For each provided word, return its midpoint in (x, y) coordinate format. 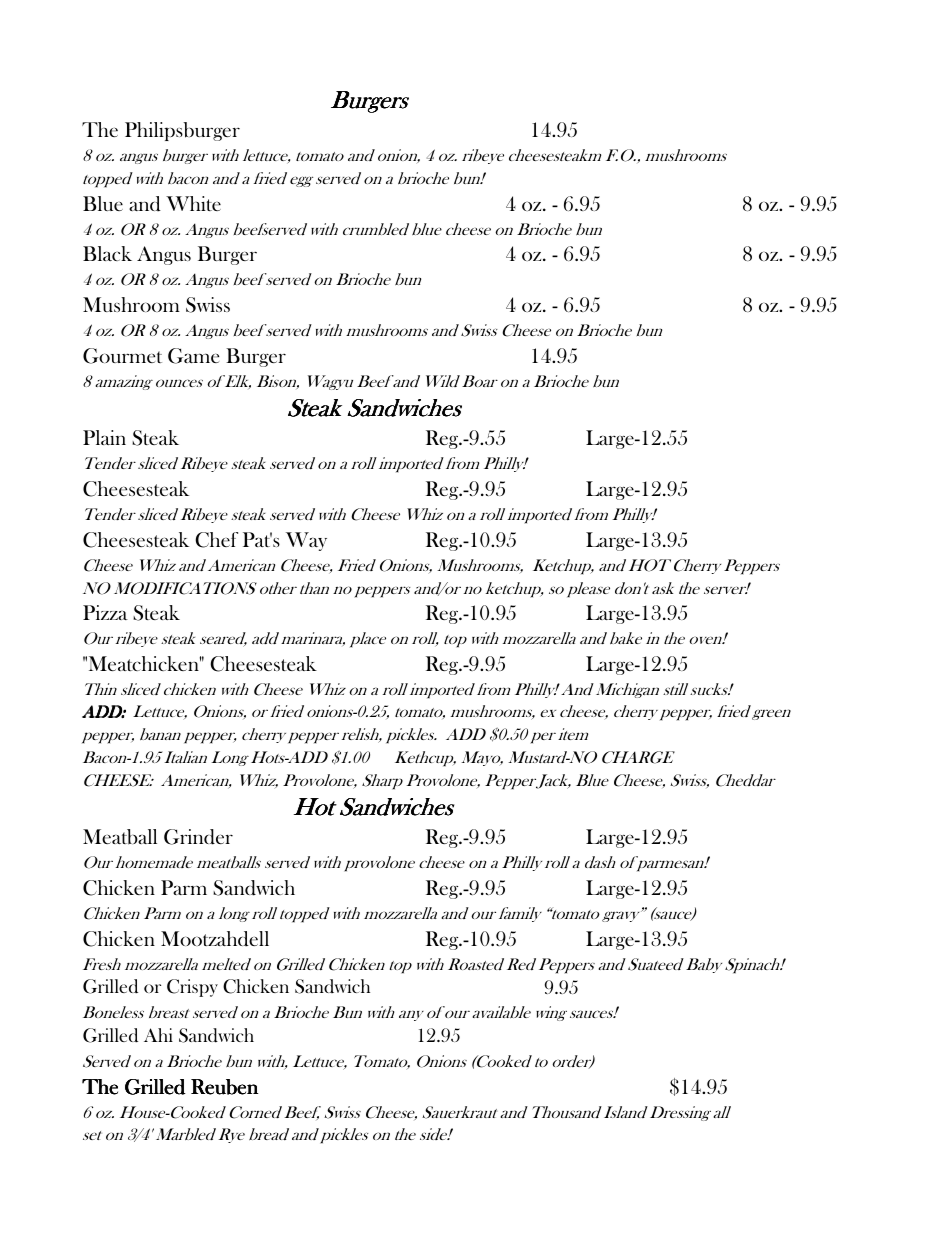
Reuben (224, 1087)
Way (306, 541)
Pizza (105, 612)
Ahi (158, 1035)
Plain (104, 437)
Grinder (198, 837)
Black (107, 253)
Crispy (192, 988)
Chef (216, 540)
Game (193, 356)
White (193, 203)
